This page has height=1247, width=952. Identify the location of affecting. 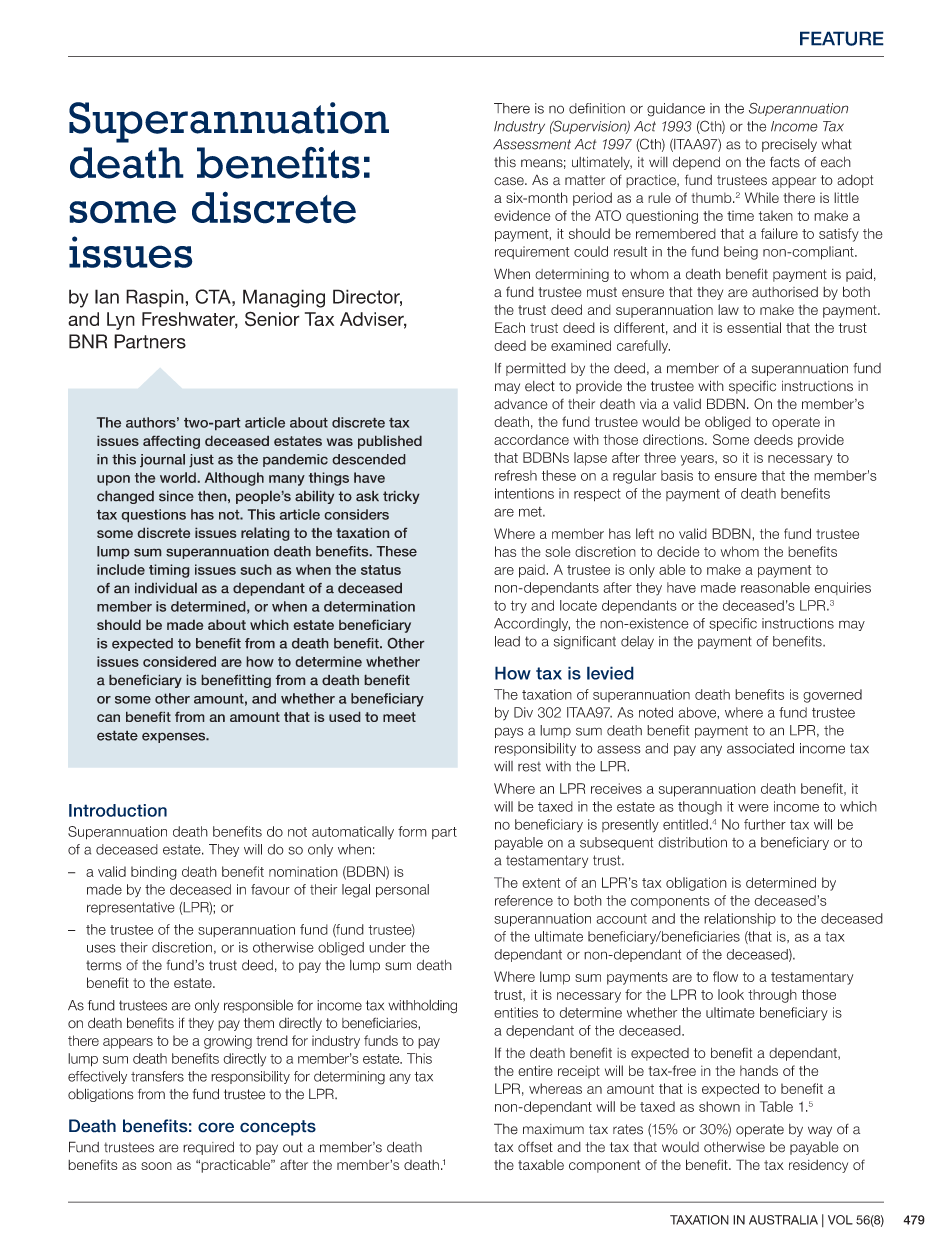
(171, 442).
